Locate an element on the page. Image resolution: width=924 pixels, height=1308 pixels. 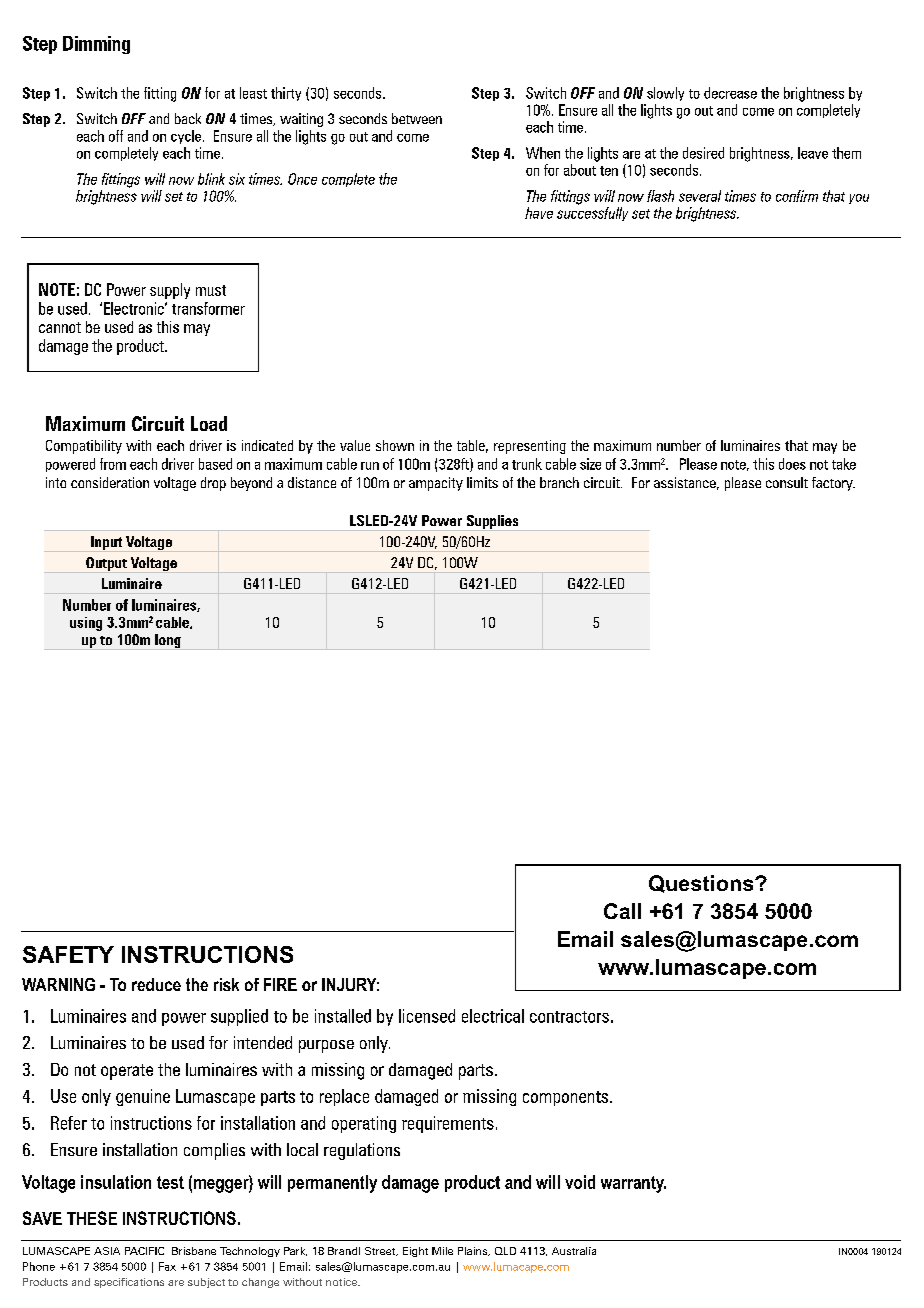
SAFETY is located at coordinates (68, 954).
